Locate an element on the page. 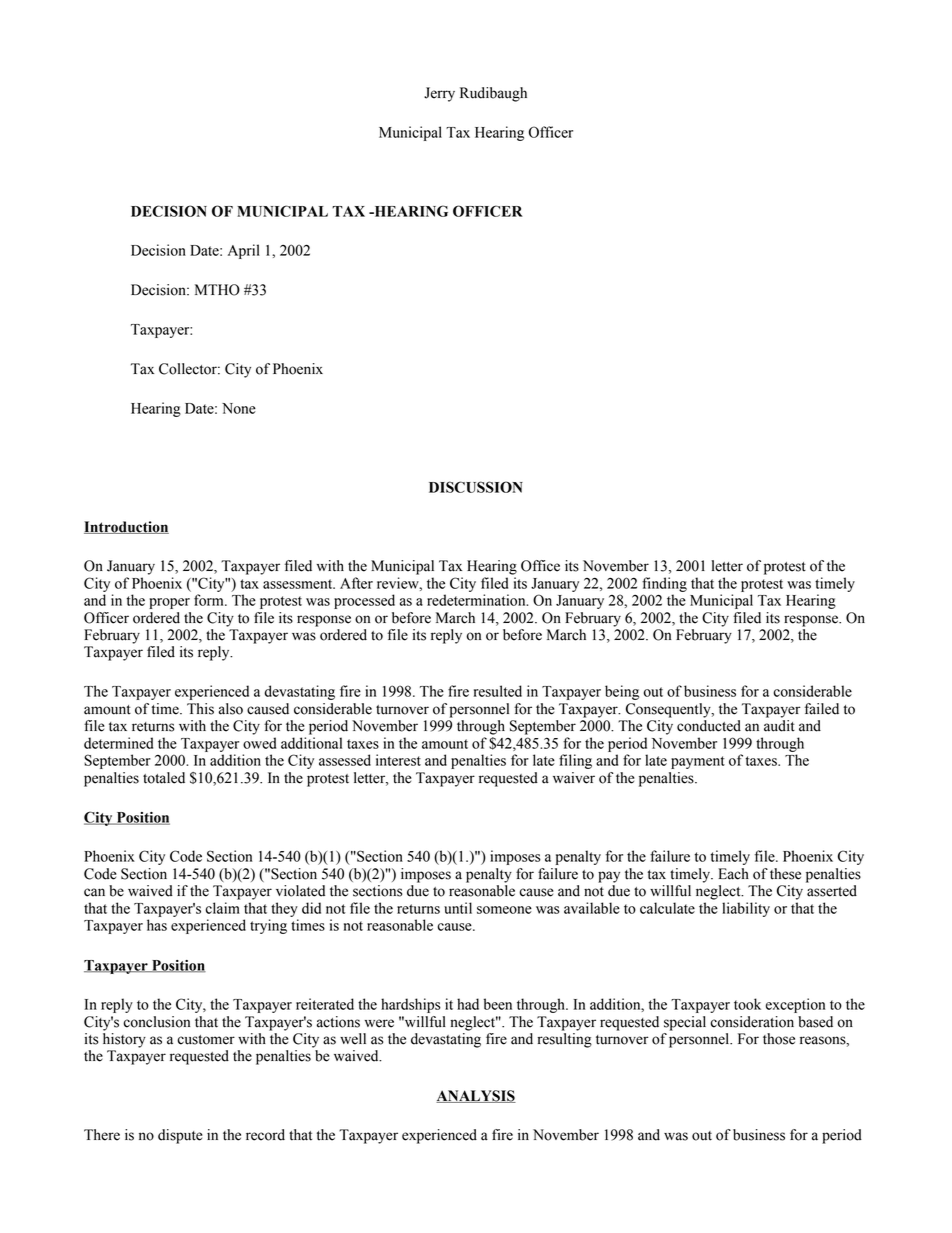 This page has height=1233, width=952. Jerry is located at coordinates (439, 94).
